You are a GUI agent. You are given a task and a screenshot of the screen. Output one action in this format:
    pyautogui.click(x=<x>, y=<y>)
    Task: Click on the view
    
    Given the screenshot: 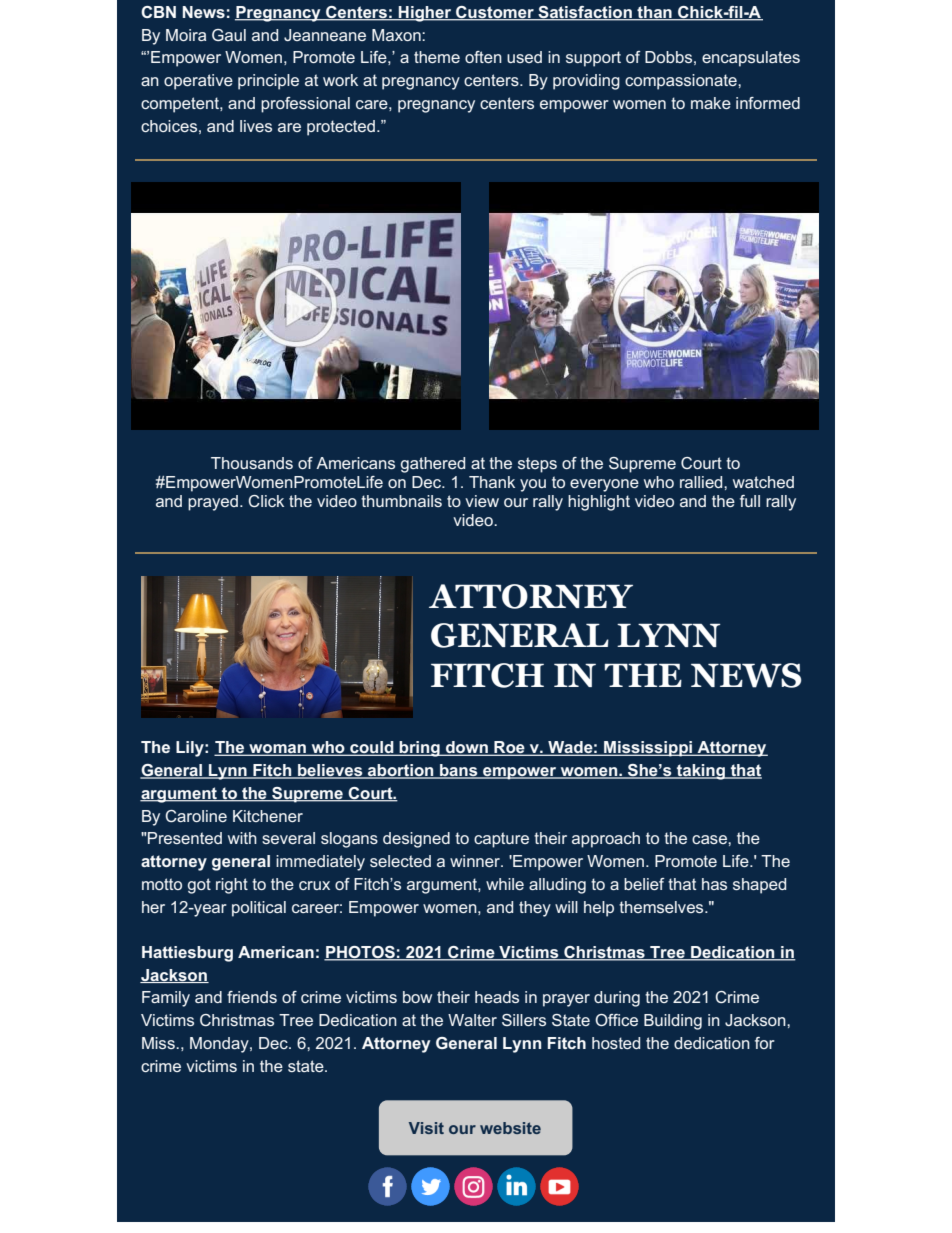 What is the action you would take?
    pyautogui.click(x=482, y=501)
